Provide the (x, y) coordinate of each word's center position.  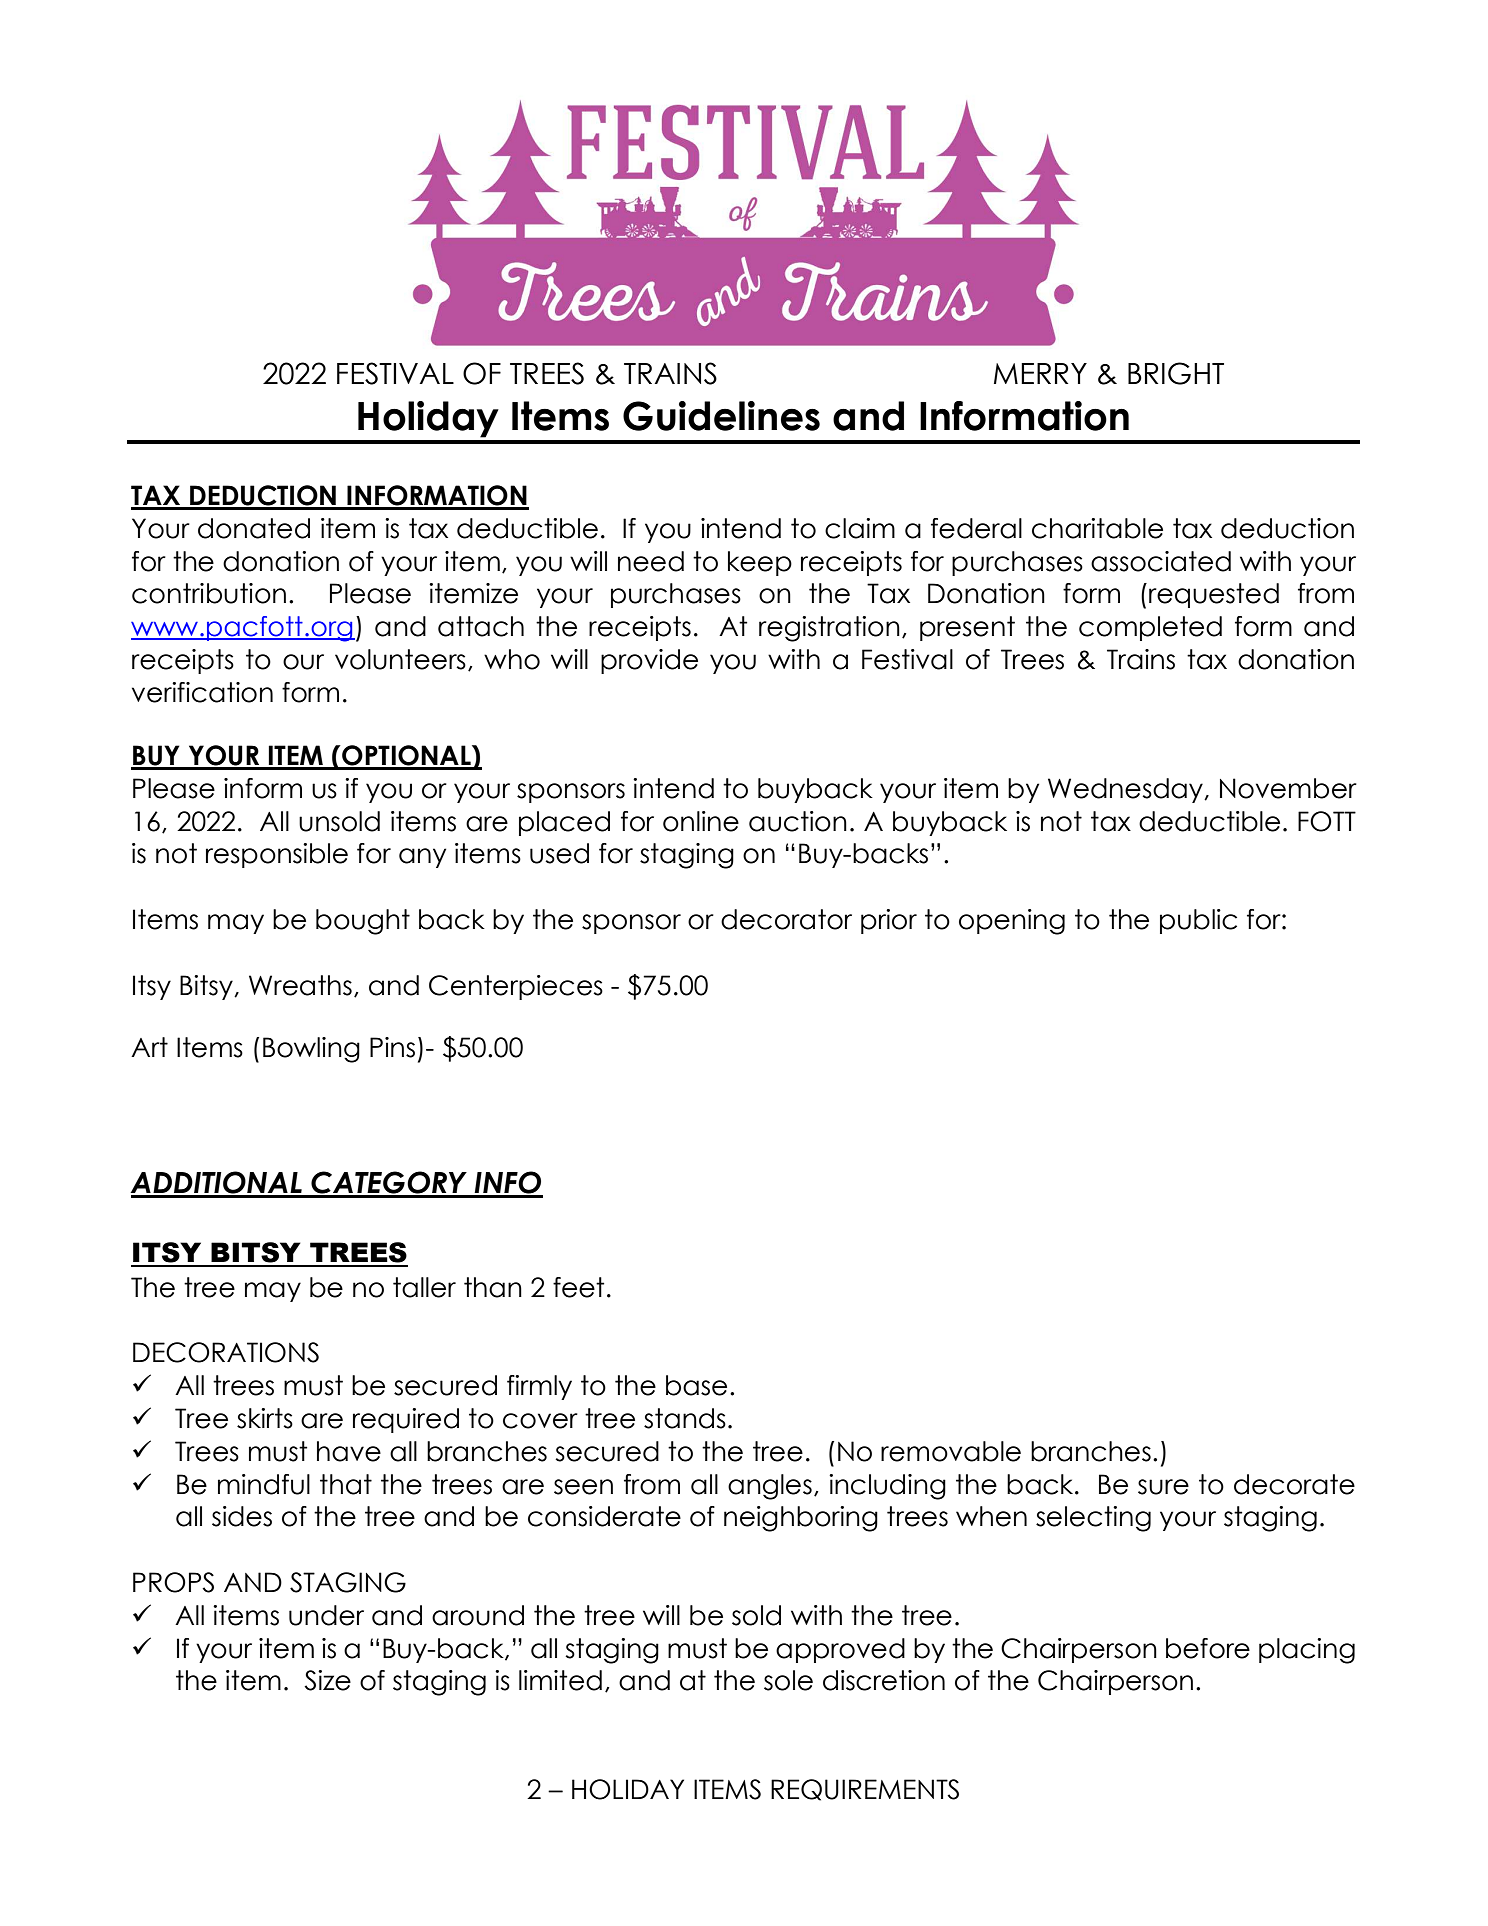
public (1198, 921)
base (696, 1385)
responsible (277, 855)
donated (254, 528)
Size (327, 1680)
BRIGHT (1176, 373)
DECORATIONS (226, 1352)
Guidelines (721, 416)
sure (1163, 1487)
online (701, 821)
